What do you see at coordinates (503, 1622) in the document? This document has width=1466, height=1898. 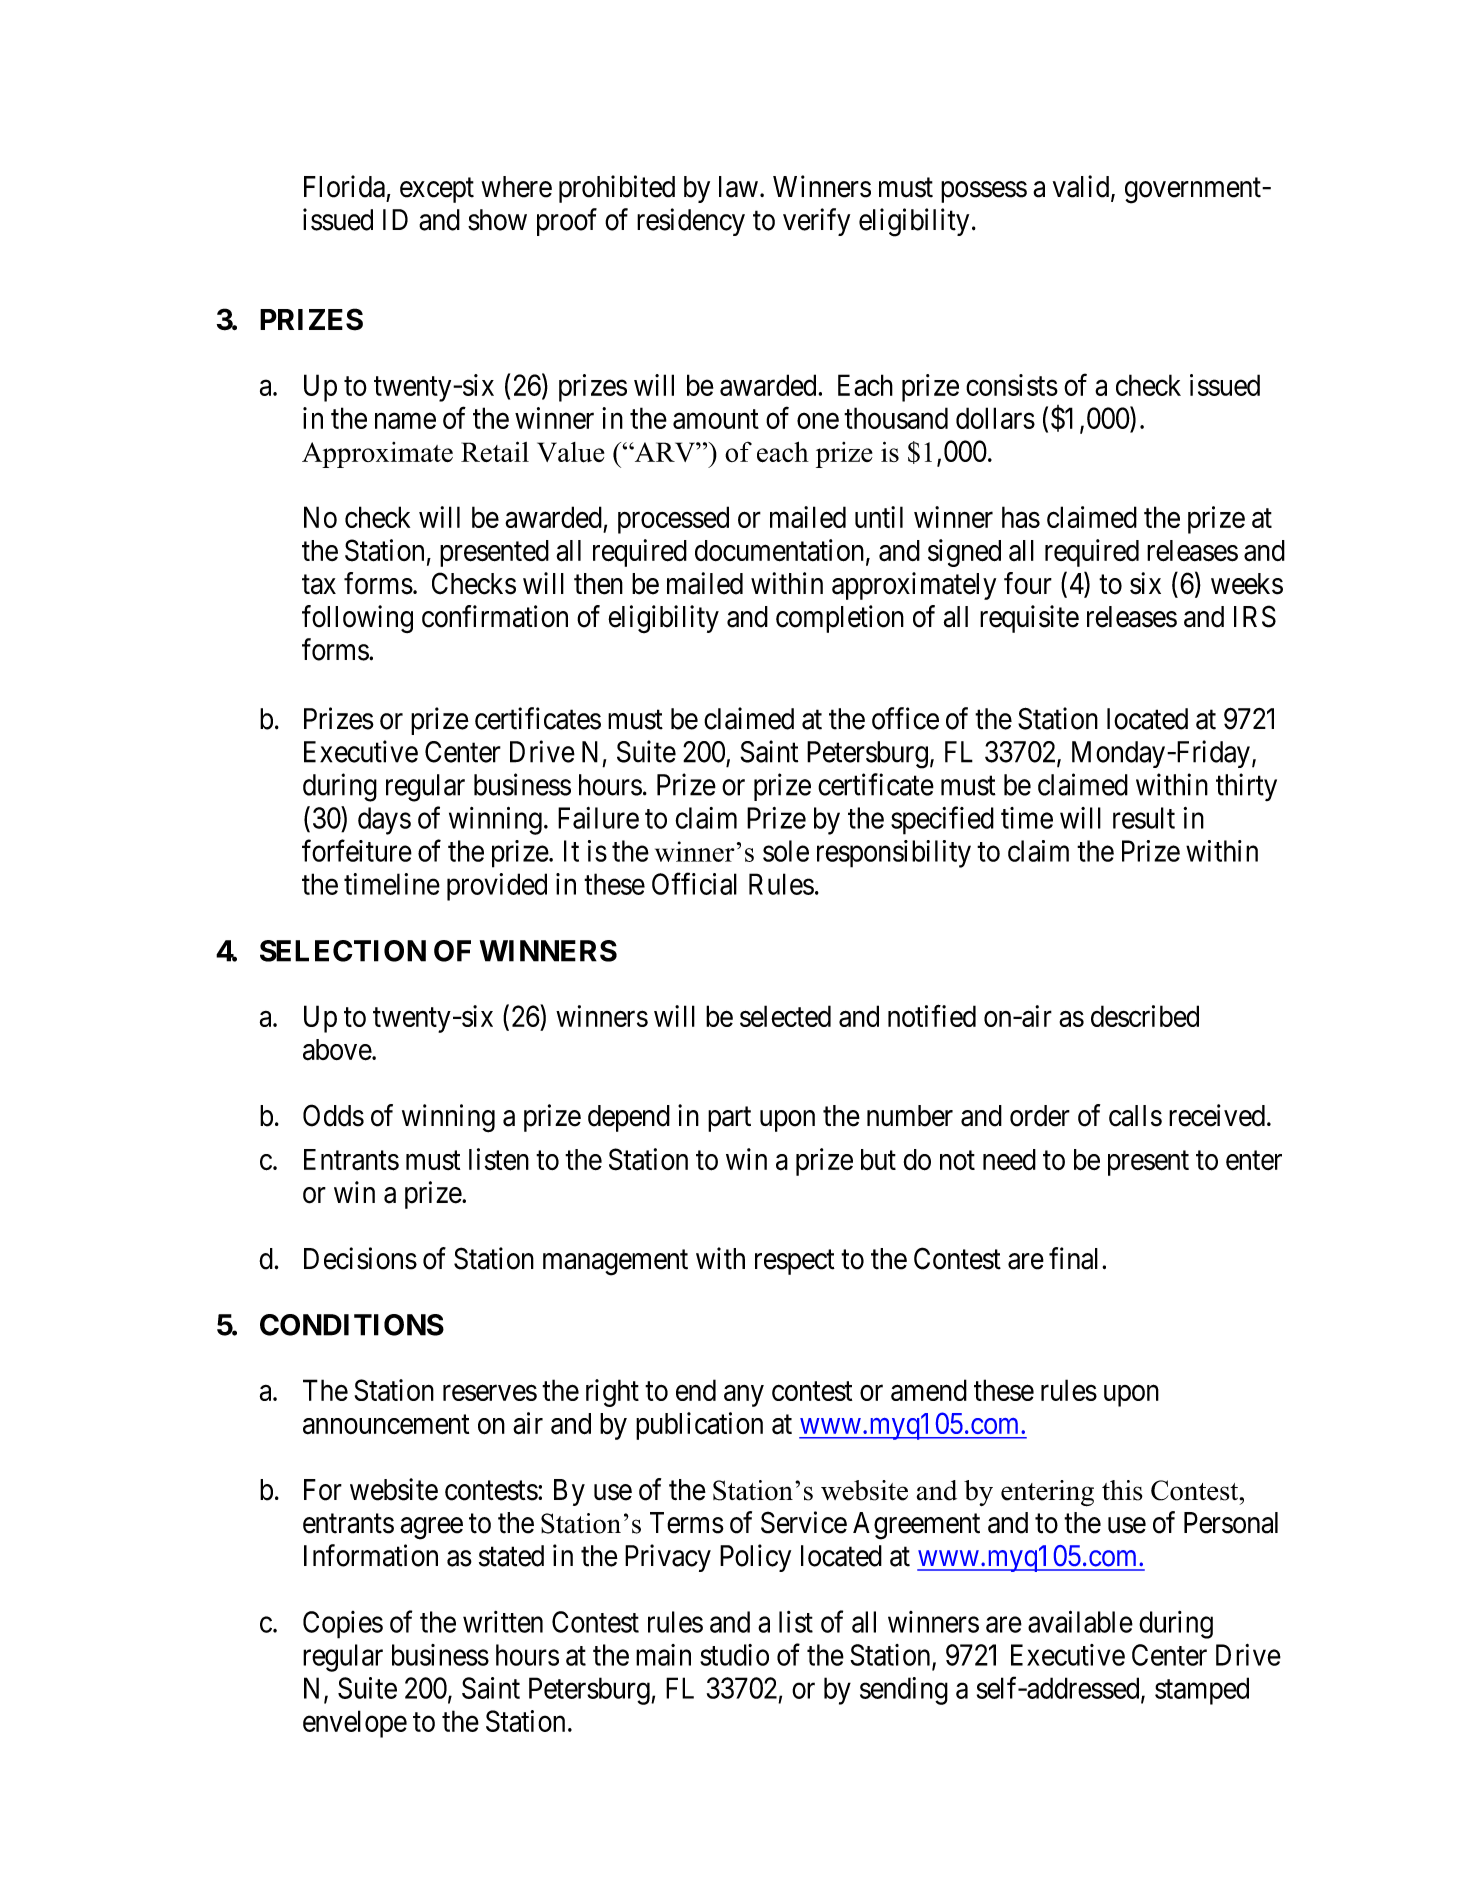 I see `written` at bounding box center [503, 1622].
